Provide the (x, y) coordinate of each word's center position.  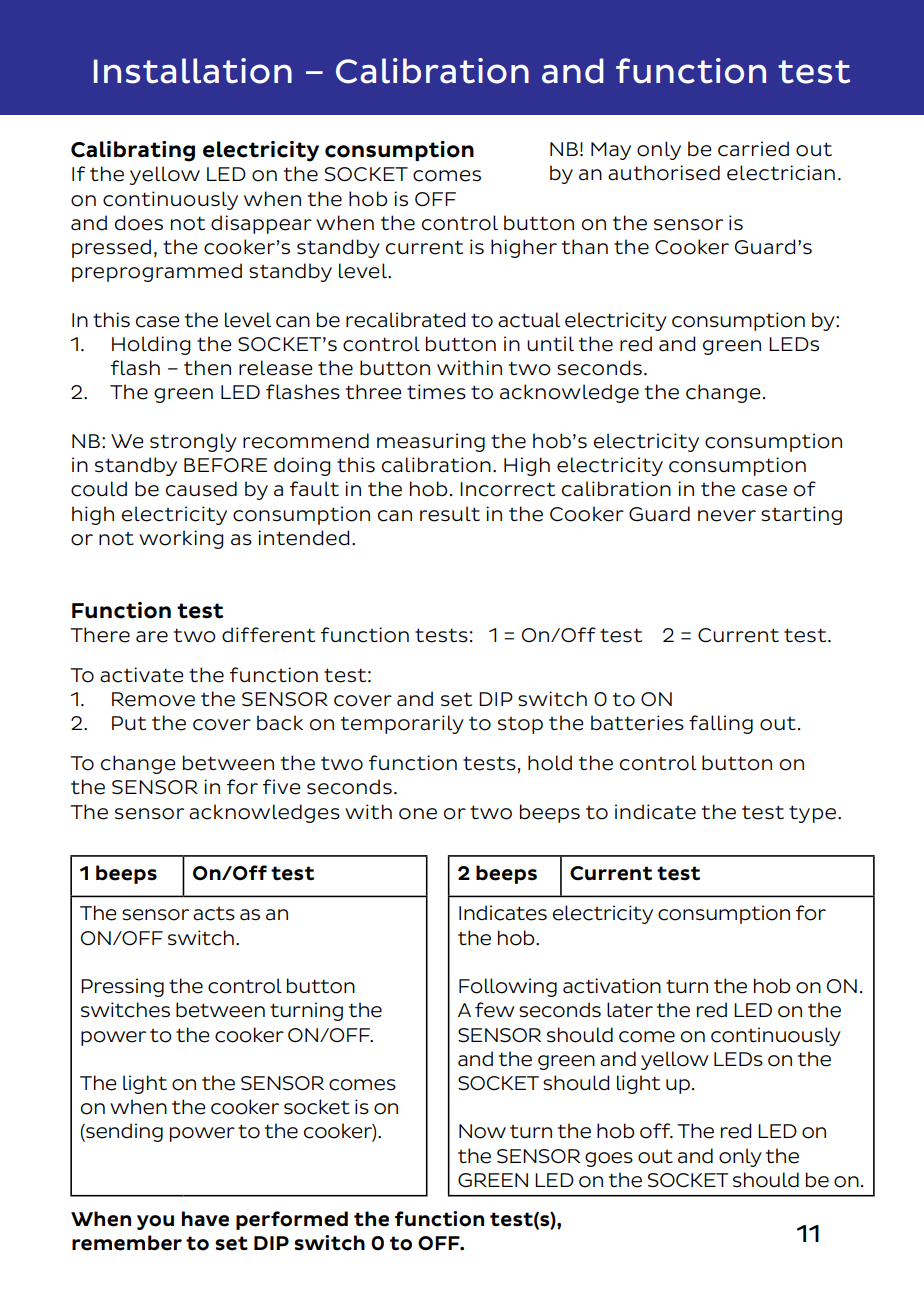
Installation (193, 71)
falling (721, 724)
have (205, 1219)
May (611, 151)
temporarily (402, 724)
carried (753, 149)
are (152, 637)
